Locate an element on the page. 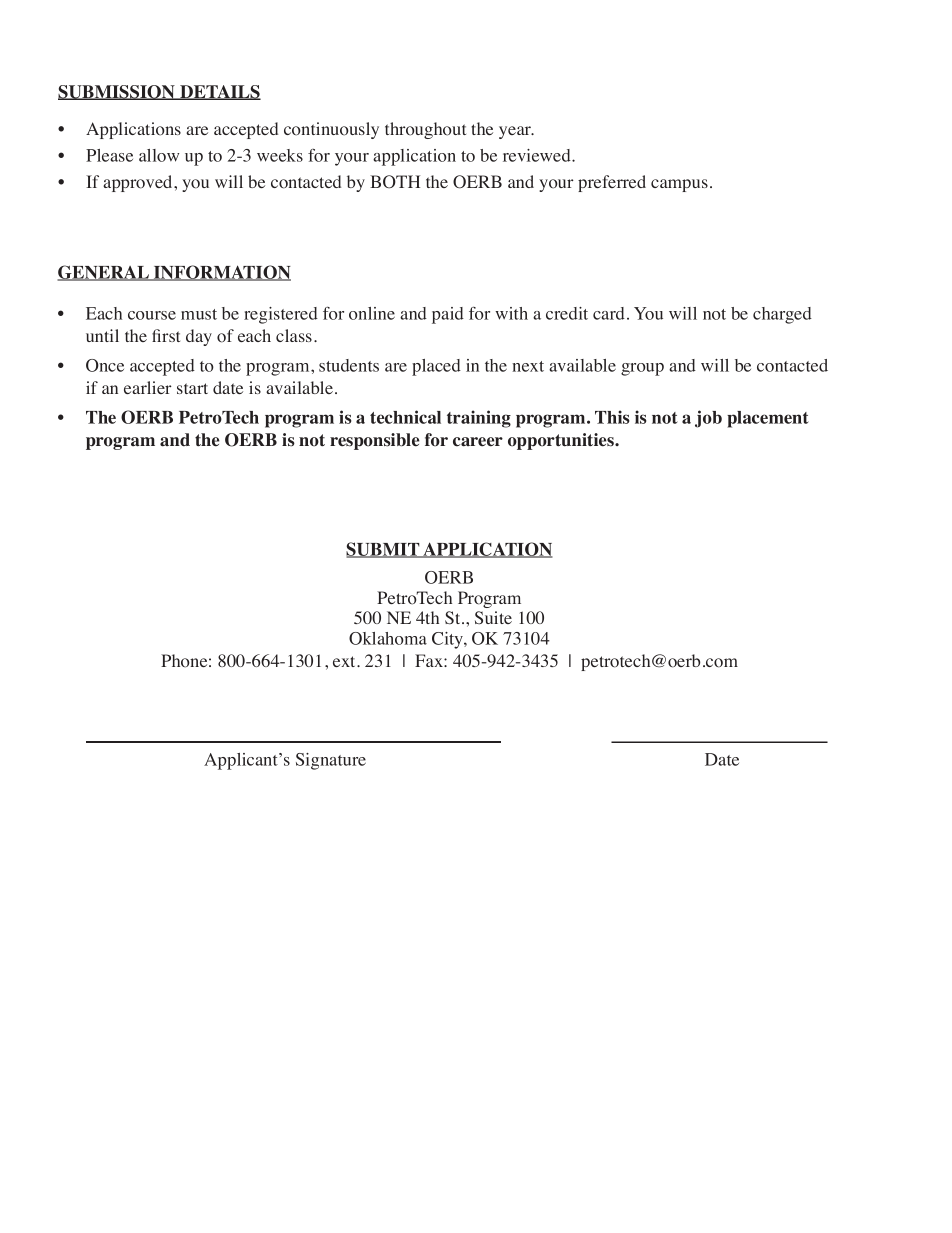 This document has height=1233, width=952. Suite is located at coordinates (493, 618).
